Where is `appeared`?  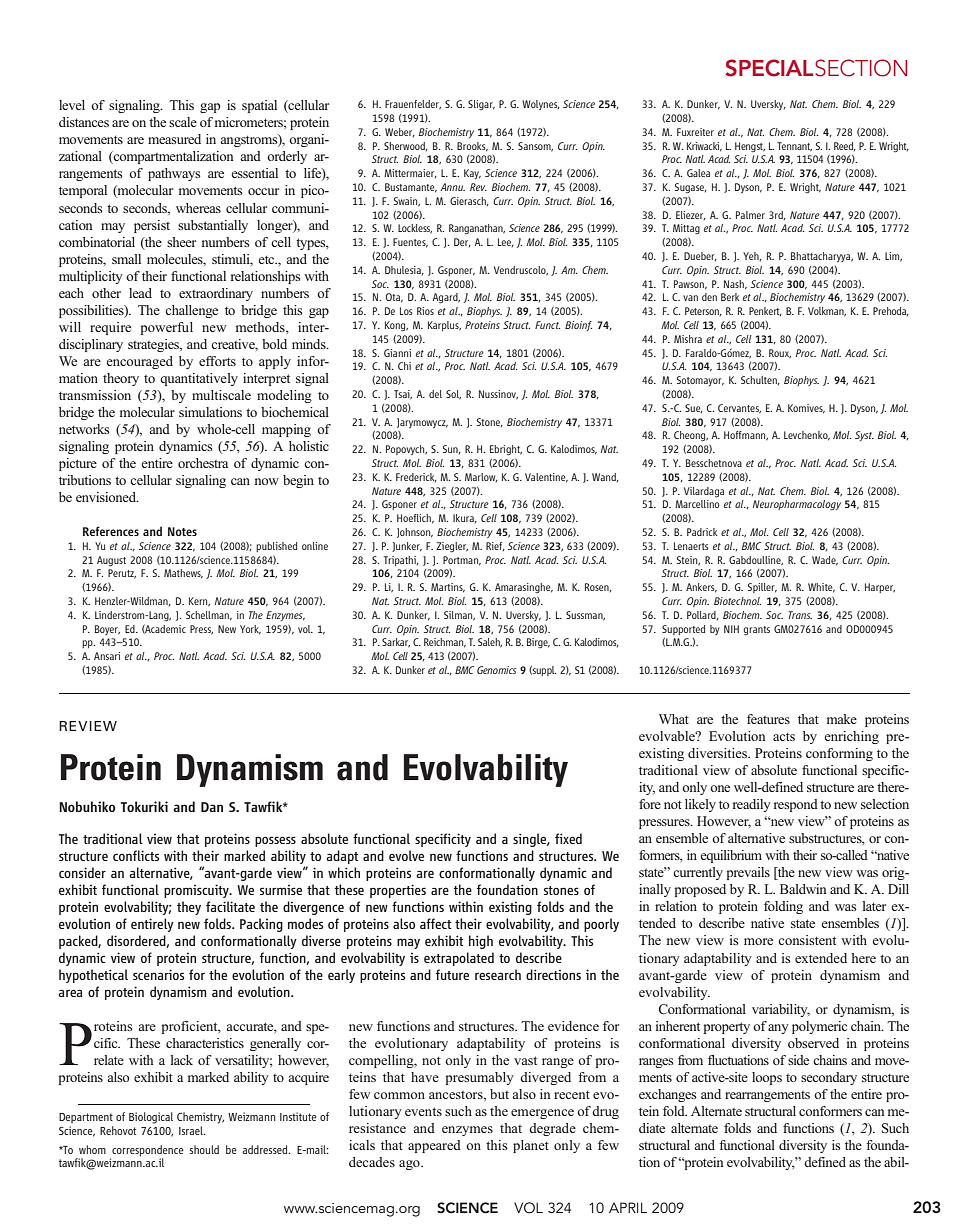 appeared is located at coordinates (434, 1146).
